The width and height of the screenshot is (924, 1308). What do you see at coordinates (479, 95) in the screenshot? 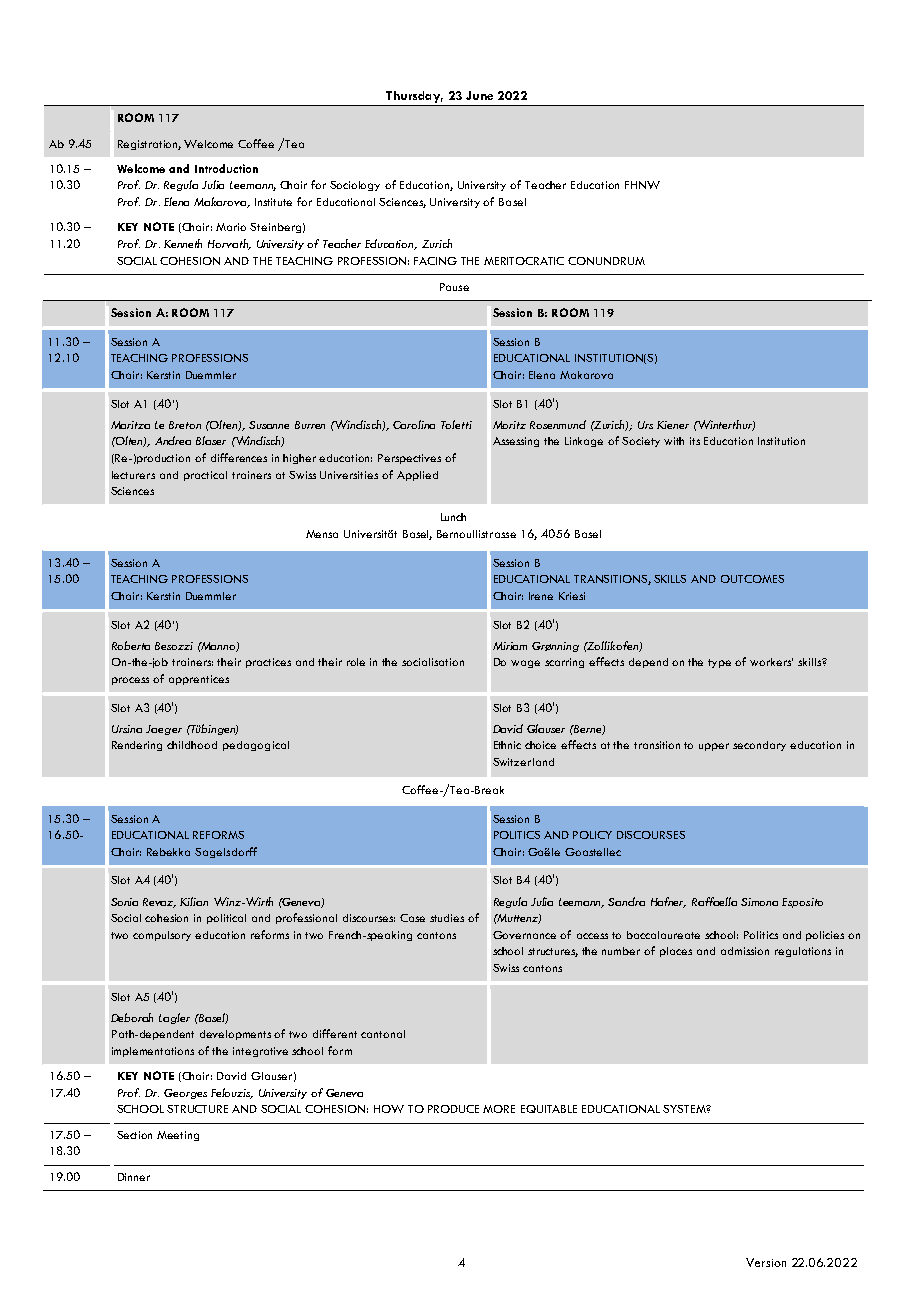
I see `June` at bounding box center [479, 95].
